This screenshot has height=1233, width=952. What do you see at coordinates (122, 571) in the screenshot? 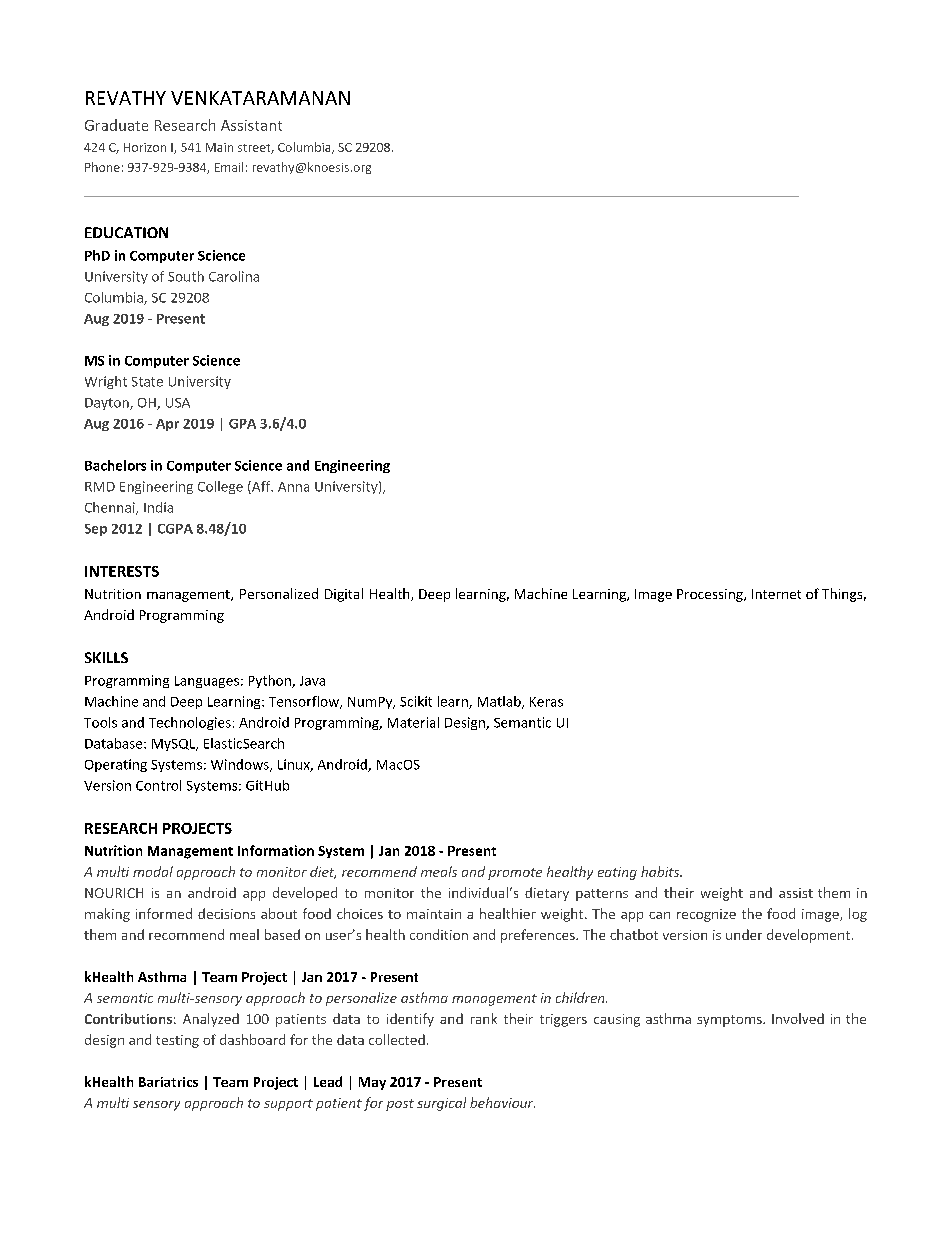
I see `INTERESTS` at bounding box center [122, 571].
